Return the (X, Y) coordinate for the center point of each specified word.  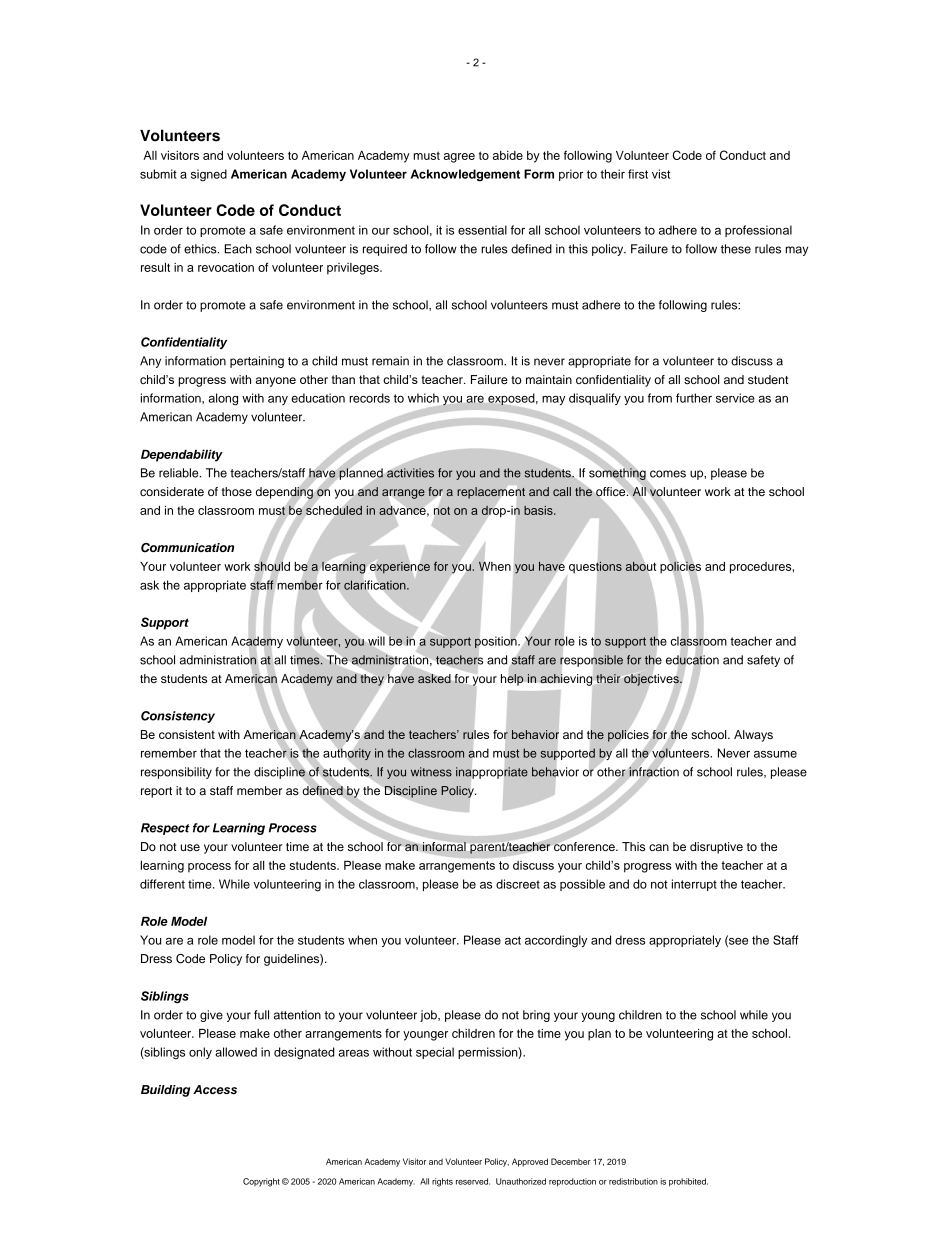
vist (661, 174)
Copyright (261, 1182)
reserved (473, 1181)
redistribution (633, 1181)
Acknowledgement (465, 175)
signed (209, 175)
